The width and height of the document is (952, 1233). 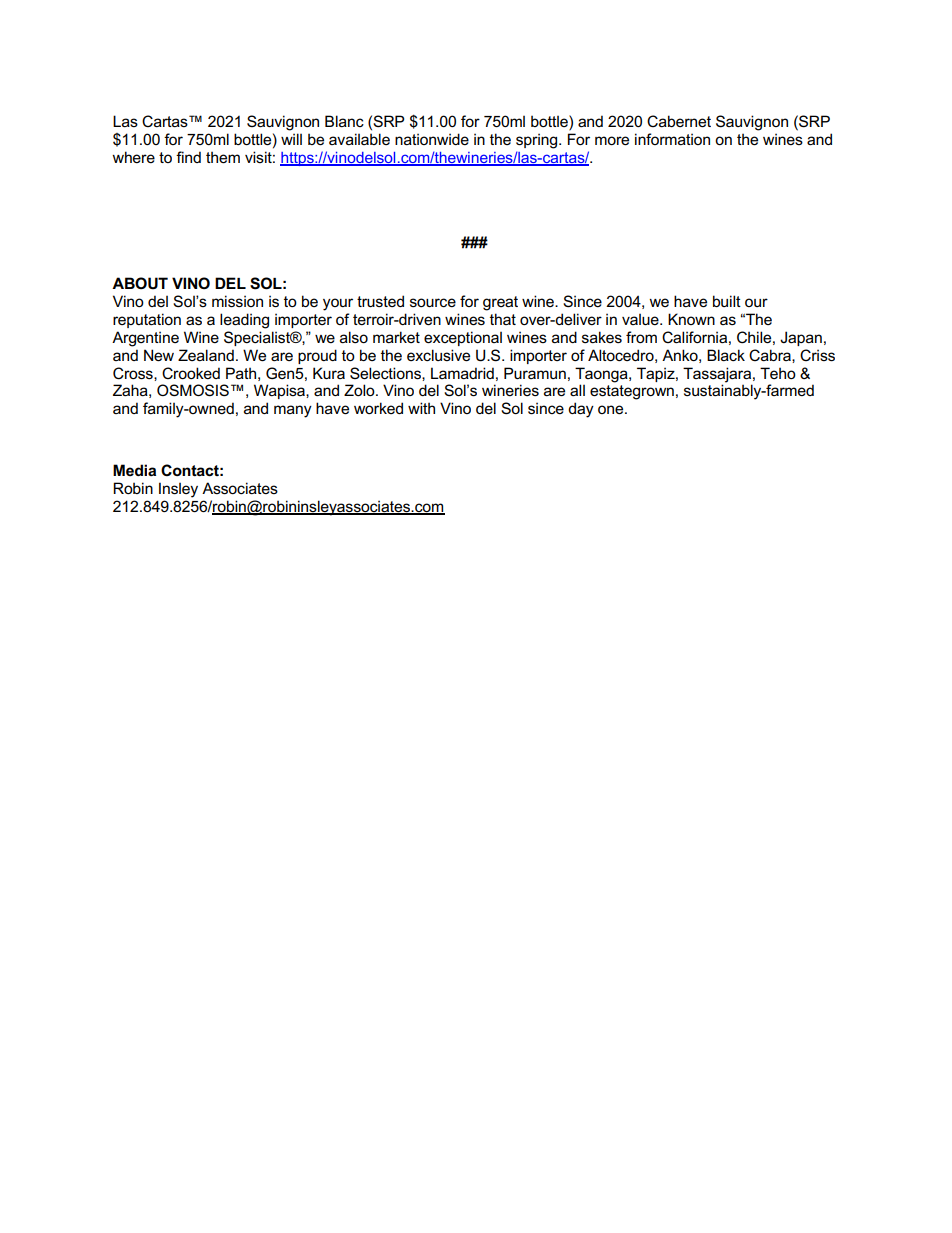 I want to click on will, so click(x=291, y=139).
